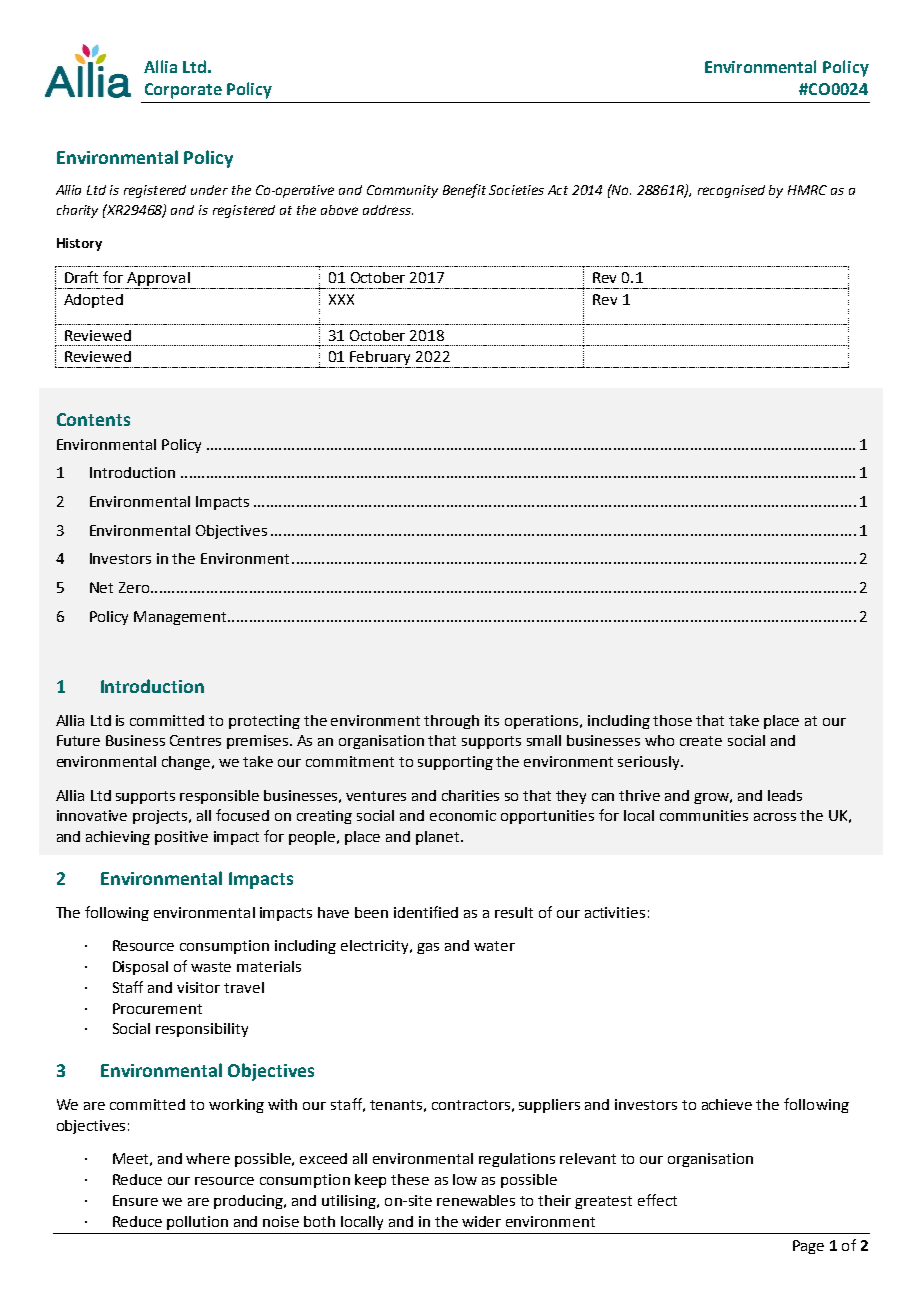 The image size is (924, 1308). Describe the element at coordinates (451, 722) in the screenshot. I see `through` at that location.
